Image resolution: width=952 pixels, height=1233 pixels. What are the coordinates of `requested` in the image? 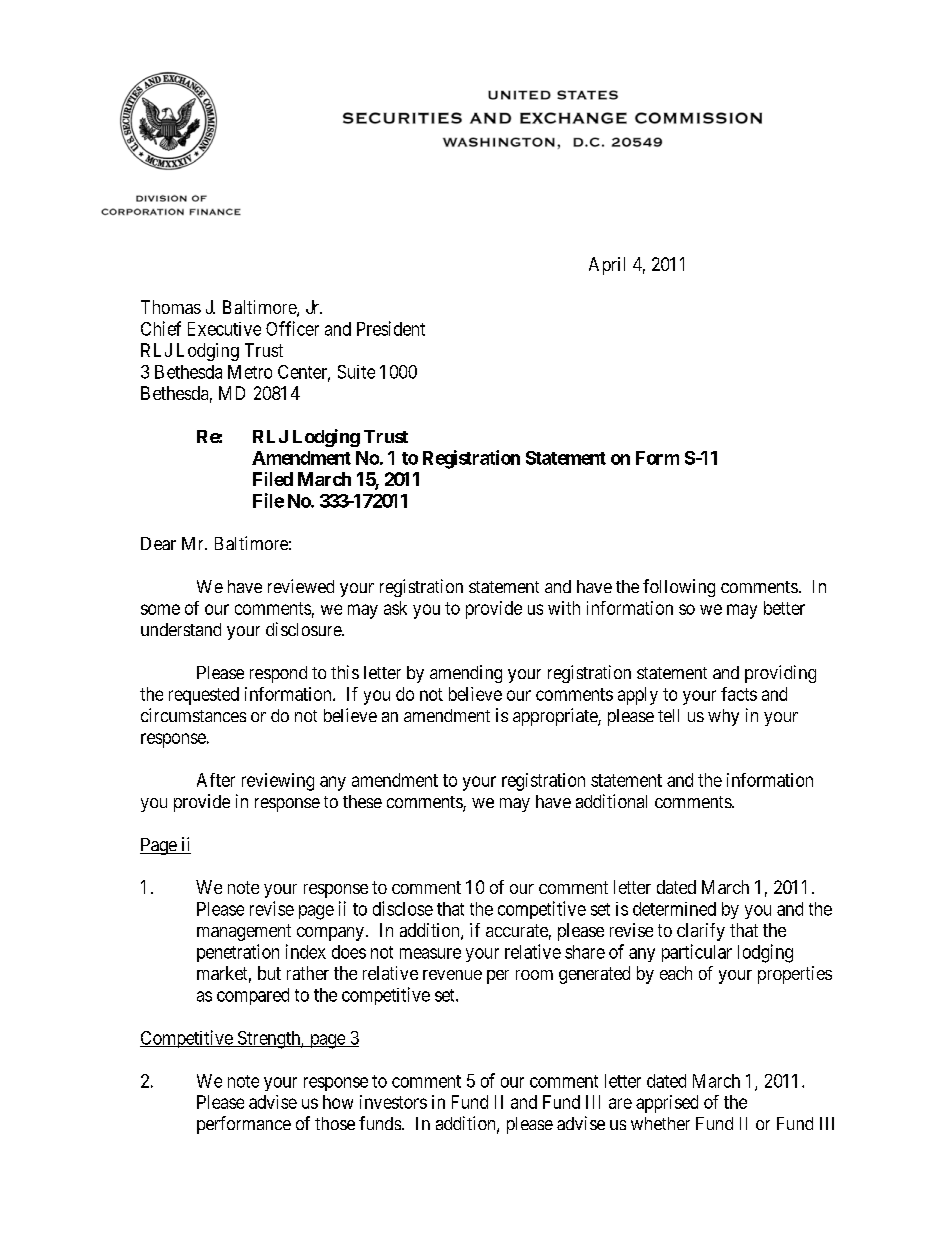 It's located at (204, 696).
